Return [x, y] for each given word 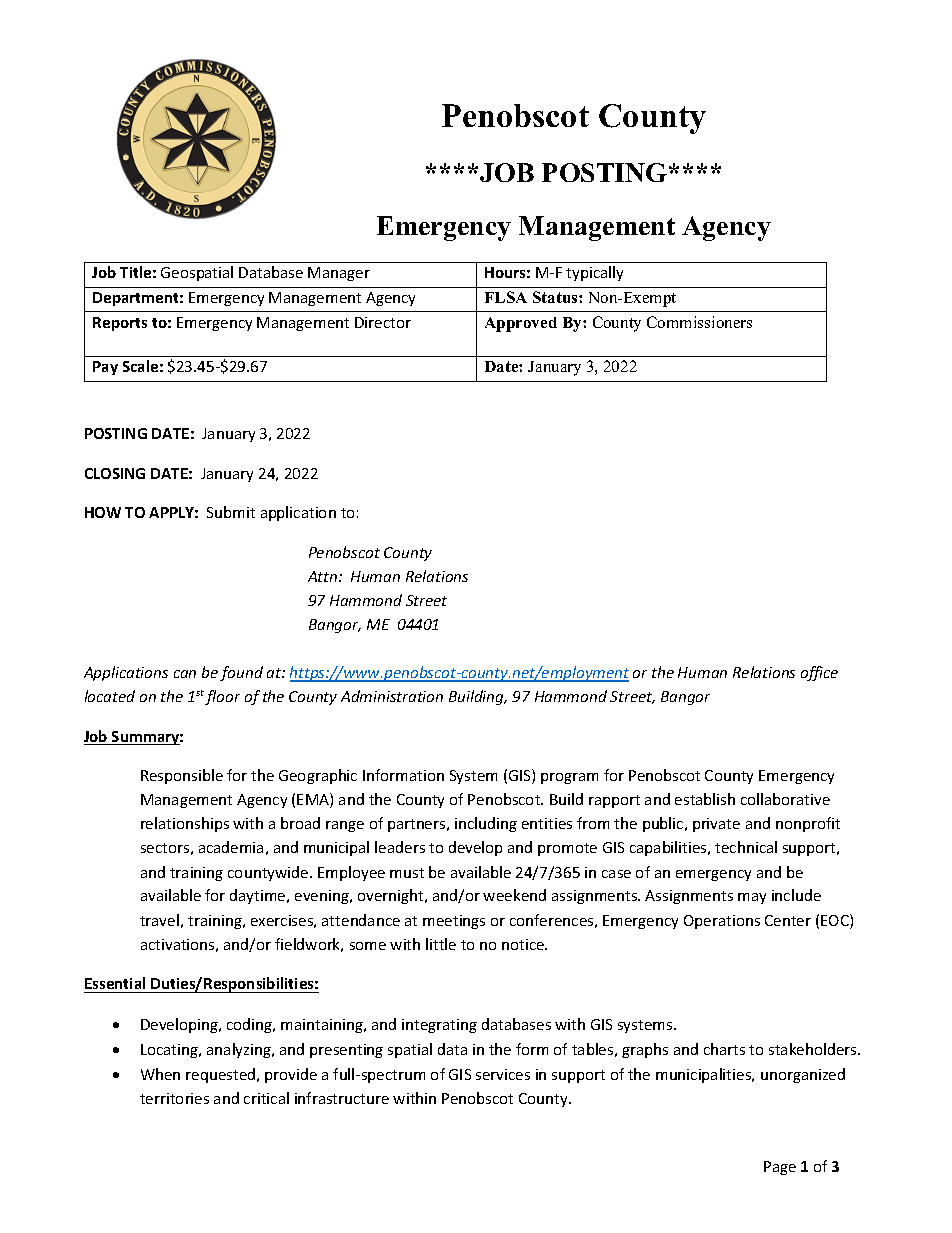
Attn [324, 576]
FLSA [506, 297]
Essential [115, 983]
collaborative [785, 799]
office [819, 673]
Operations [722, 922]
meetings [454, 922]
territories [174, 1098]
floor [222, 697]
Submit [231, 512]
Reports [120, 324]
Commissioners [699, 322]
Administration [392, 696]
